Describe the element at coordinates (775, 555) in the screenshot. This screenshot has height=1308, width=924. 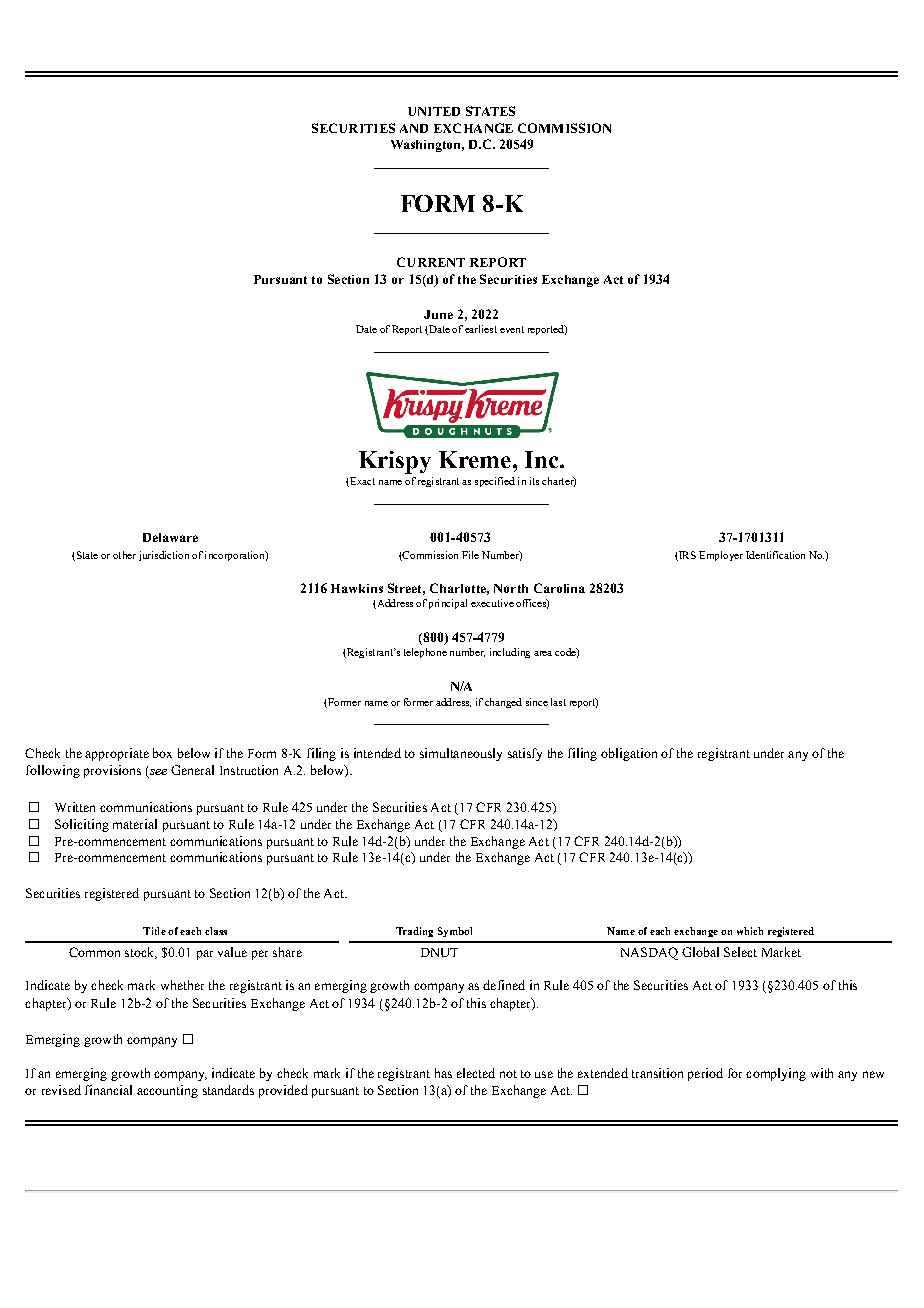
I see `Identification` at that location.
